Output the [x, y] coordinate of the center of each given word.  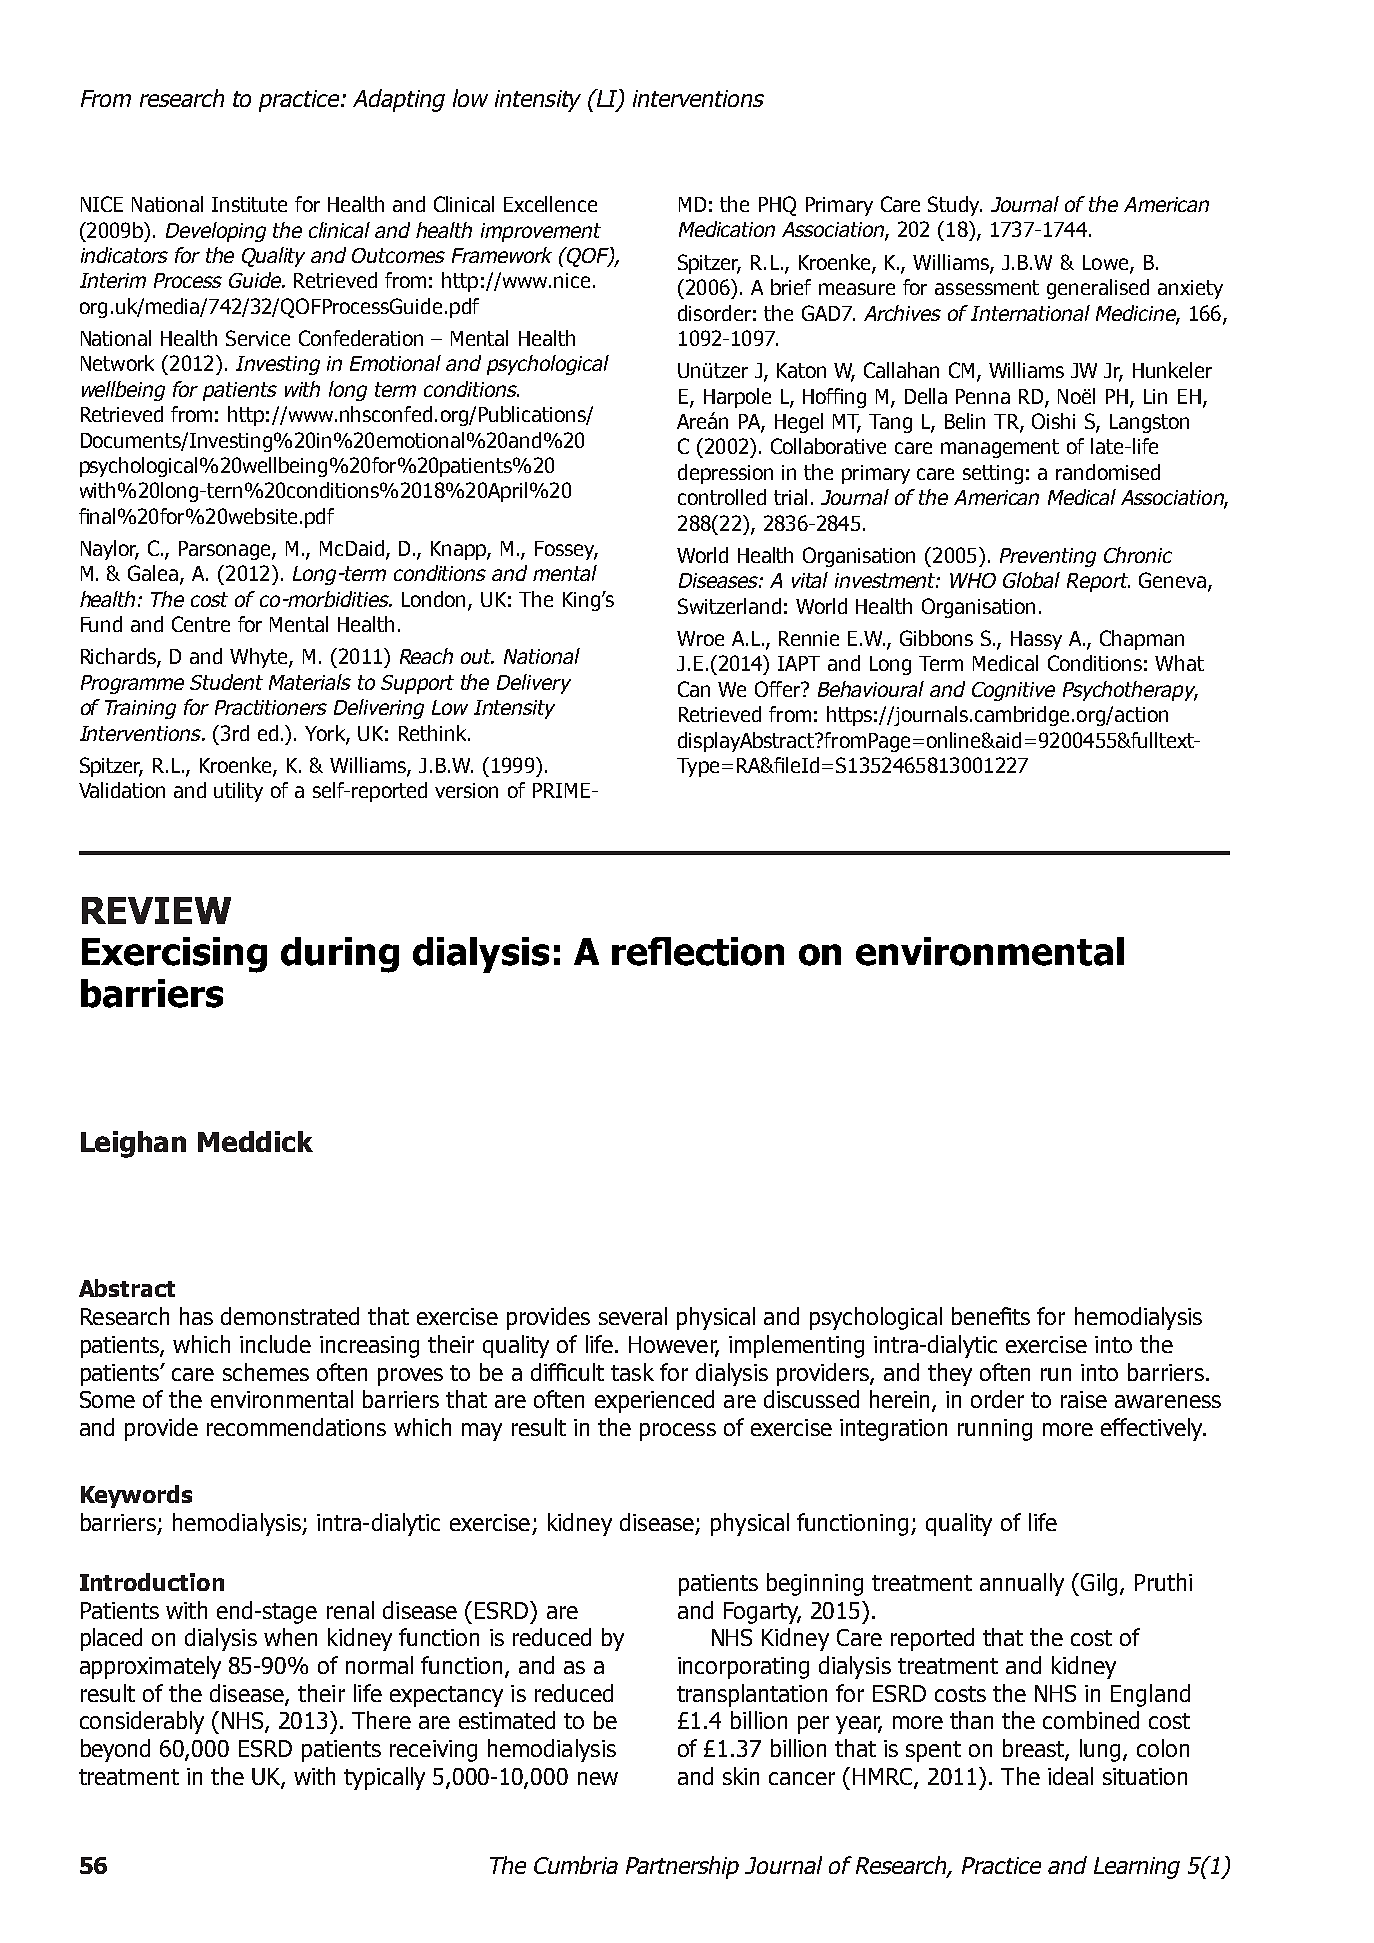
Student [226, 682]
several [633, 1316]
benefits [991, 1316]
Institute [249, 204]
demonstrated [290, 1316]
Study [955, 206]
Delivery [534, 684]
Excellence [550, 204]
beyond [115, 1750]
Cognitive [1013, 691]
